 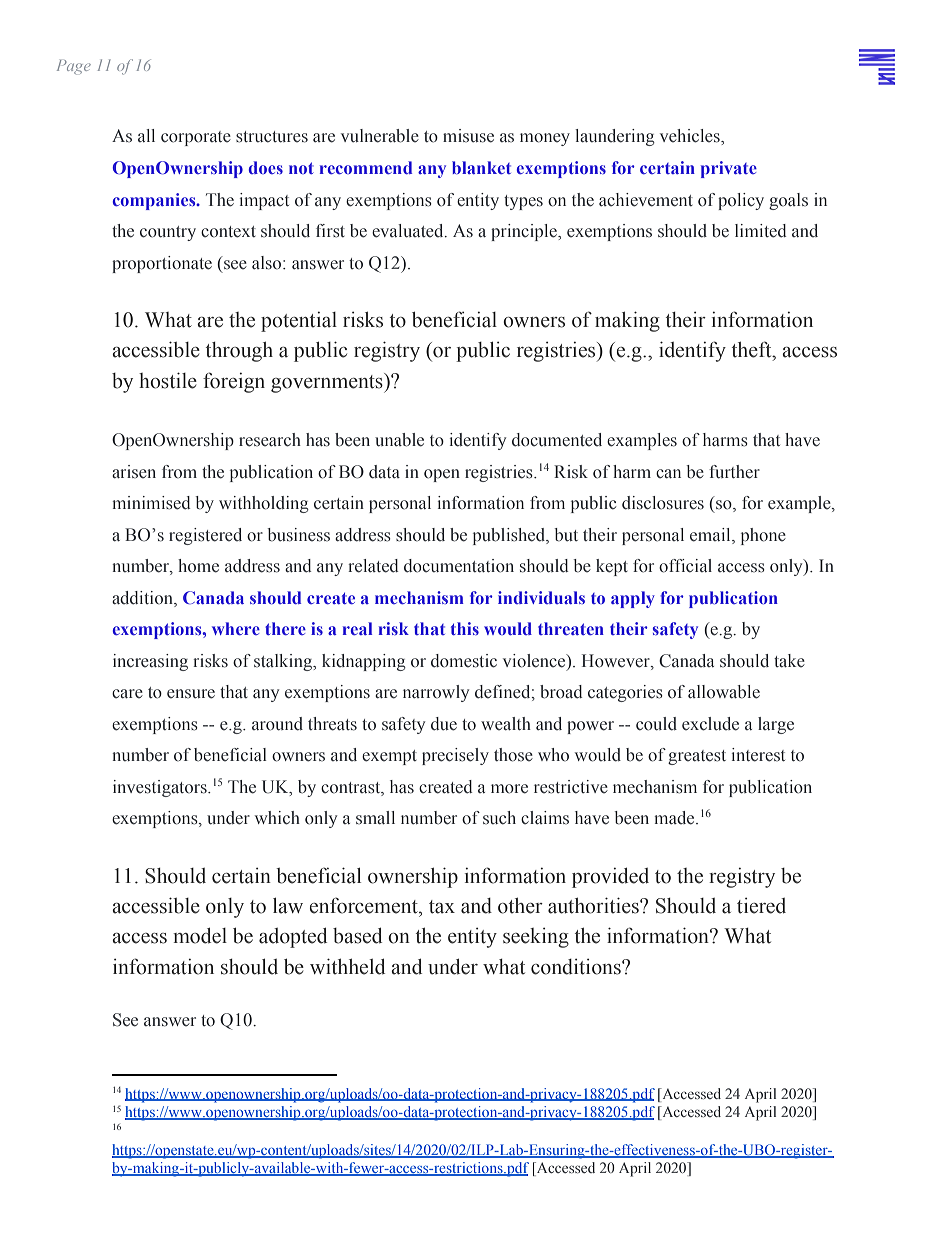 What do you see at coordinates (734, 472) in the document?
I see `further` at bounding box center [734, 472].
